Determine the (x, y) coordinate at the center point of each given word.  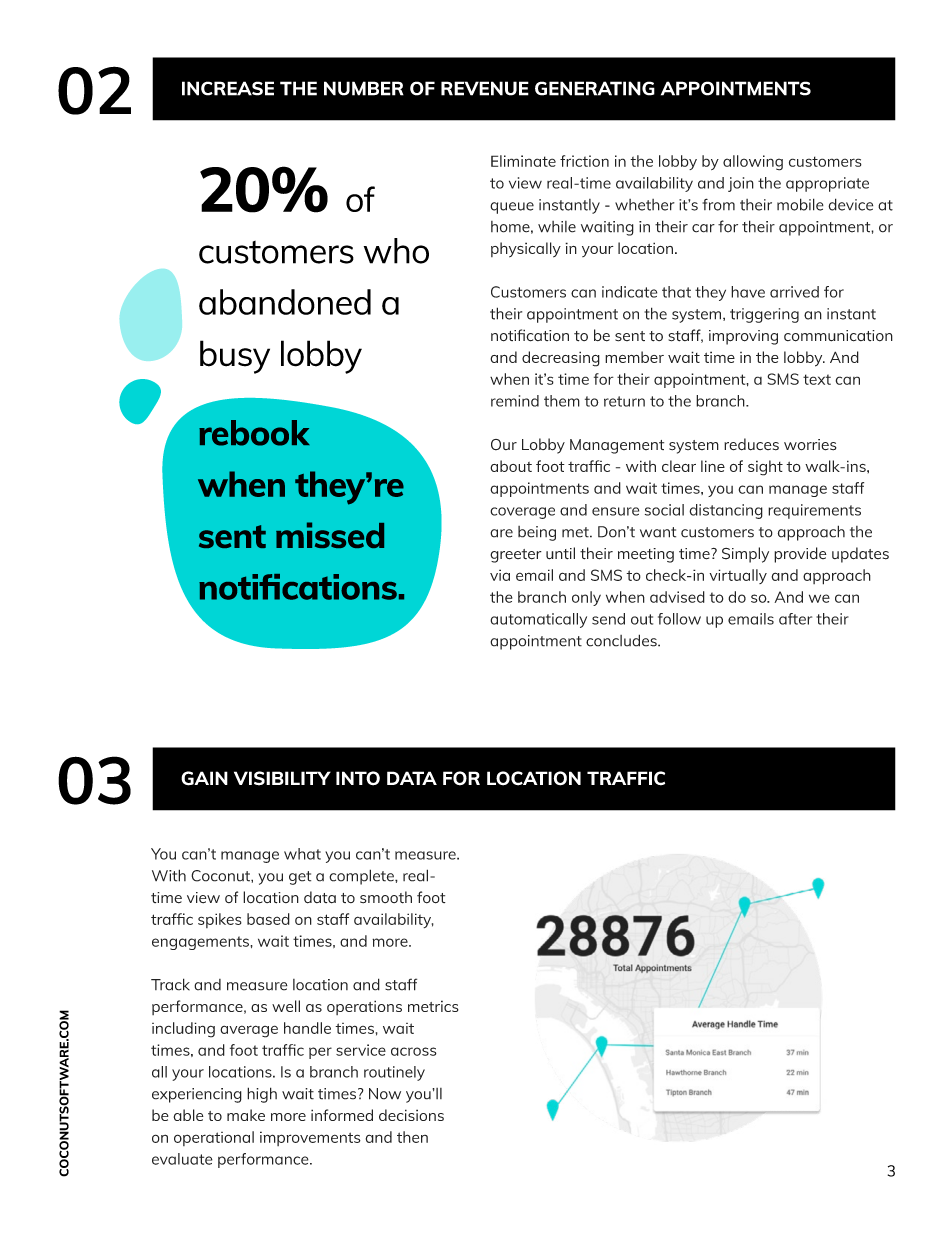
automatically (538, 620)
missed (330, 535)
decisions (411, 1115)
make (246, 1115)
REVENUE (485, 88)
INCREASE (228, 88)
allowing (753, 163)
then (412, 1137)
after (795, 619)
